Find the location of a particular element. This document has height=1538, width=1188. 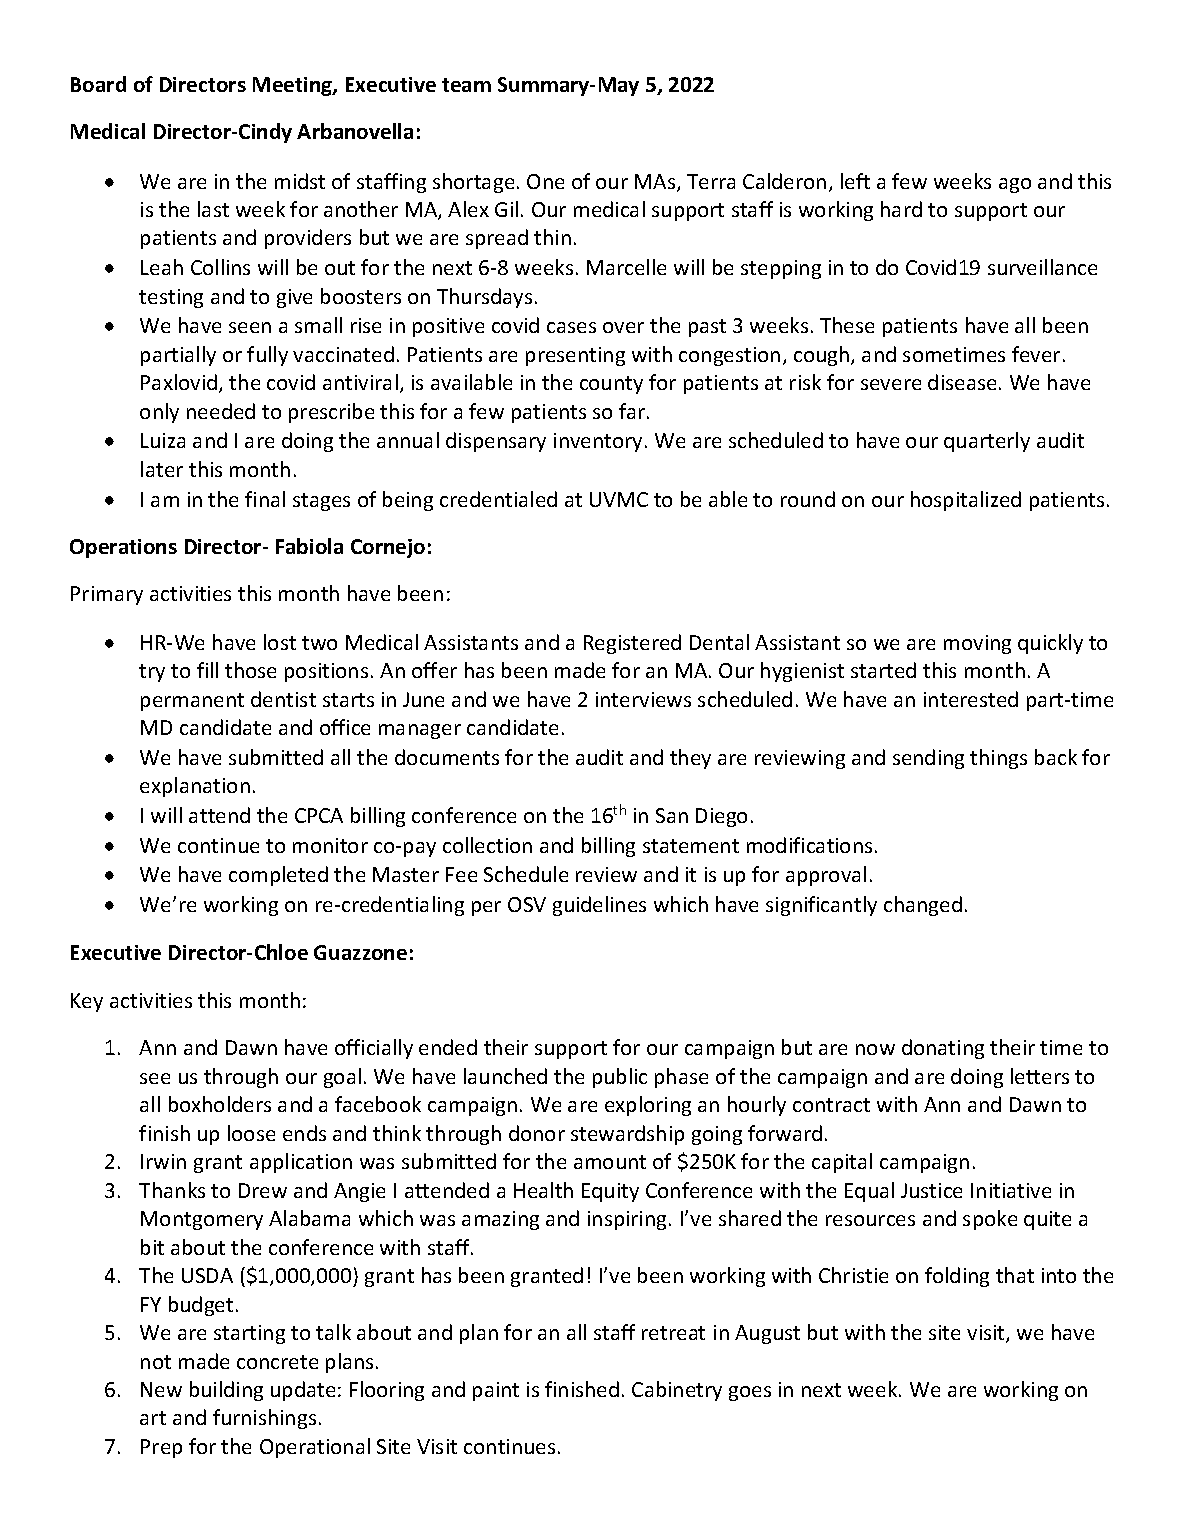

needed is located at coordinates (221, 411).
